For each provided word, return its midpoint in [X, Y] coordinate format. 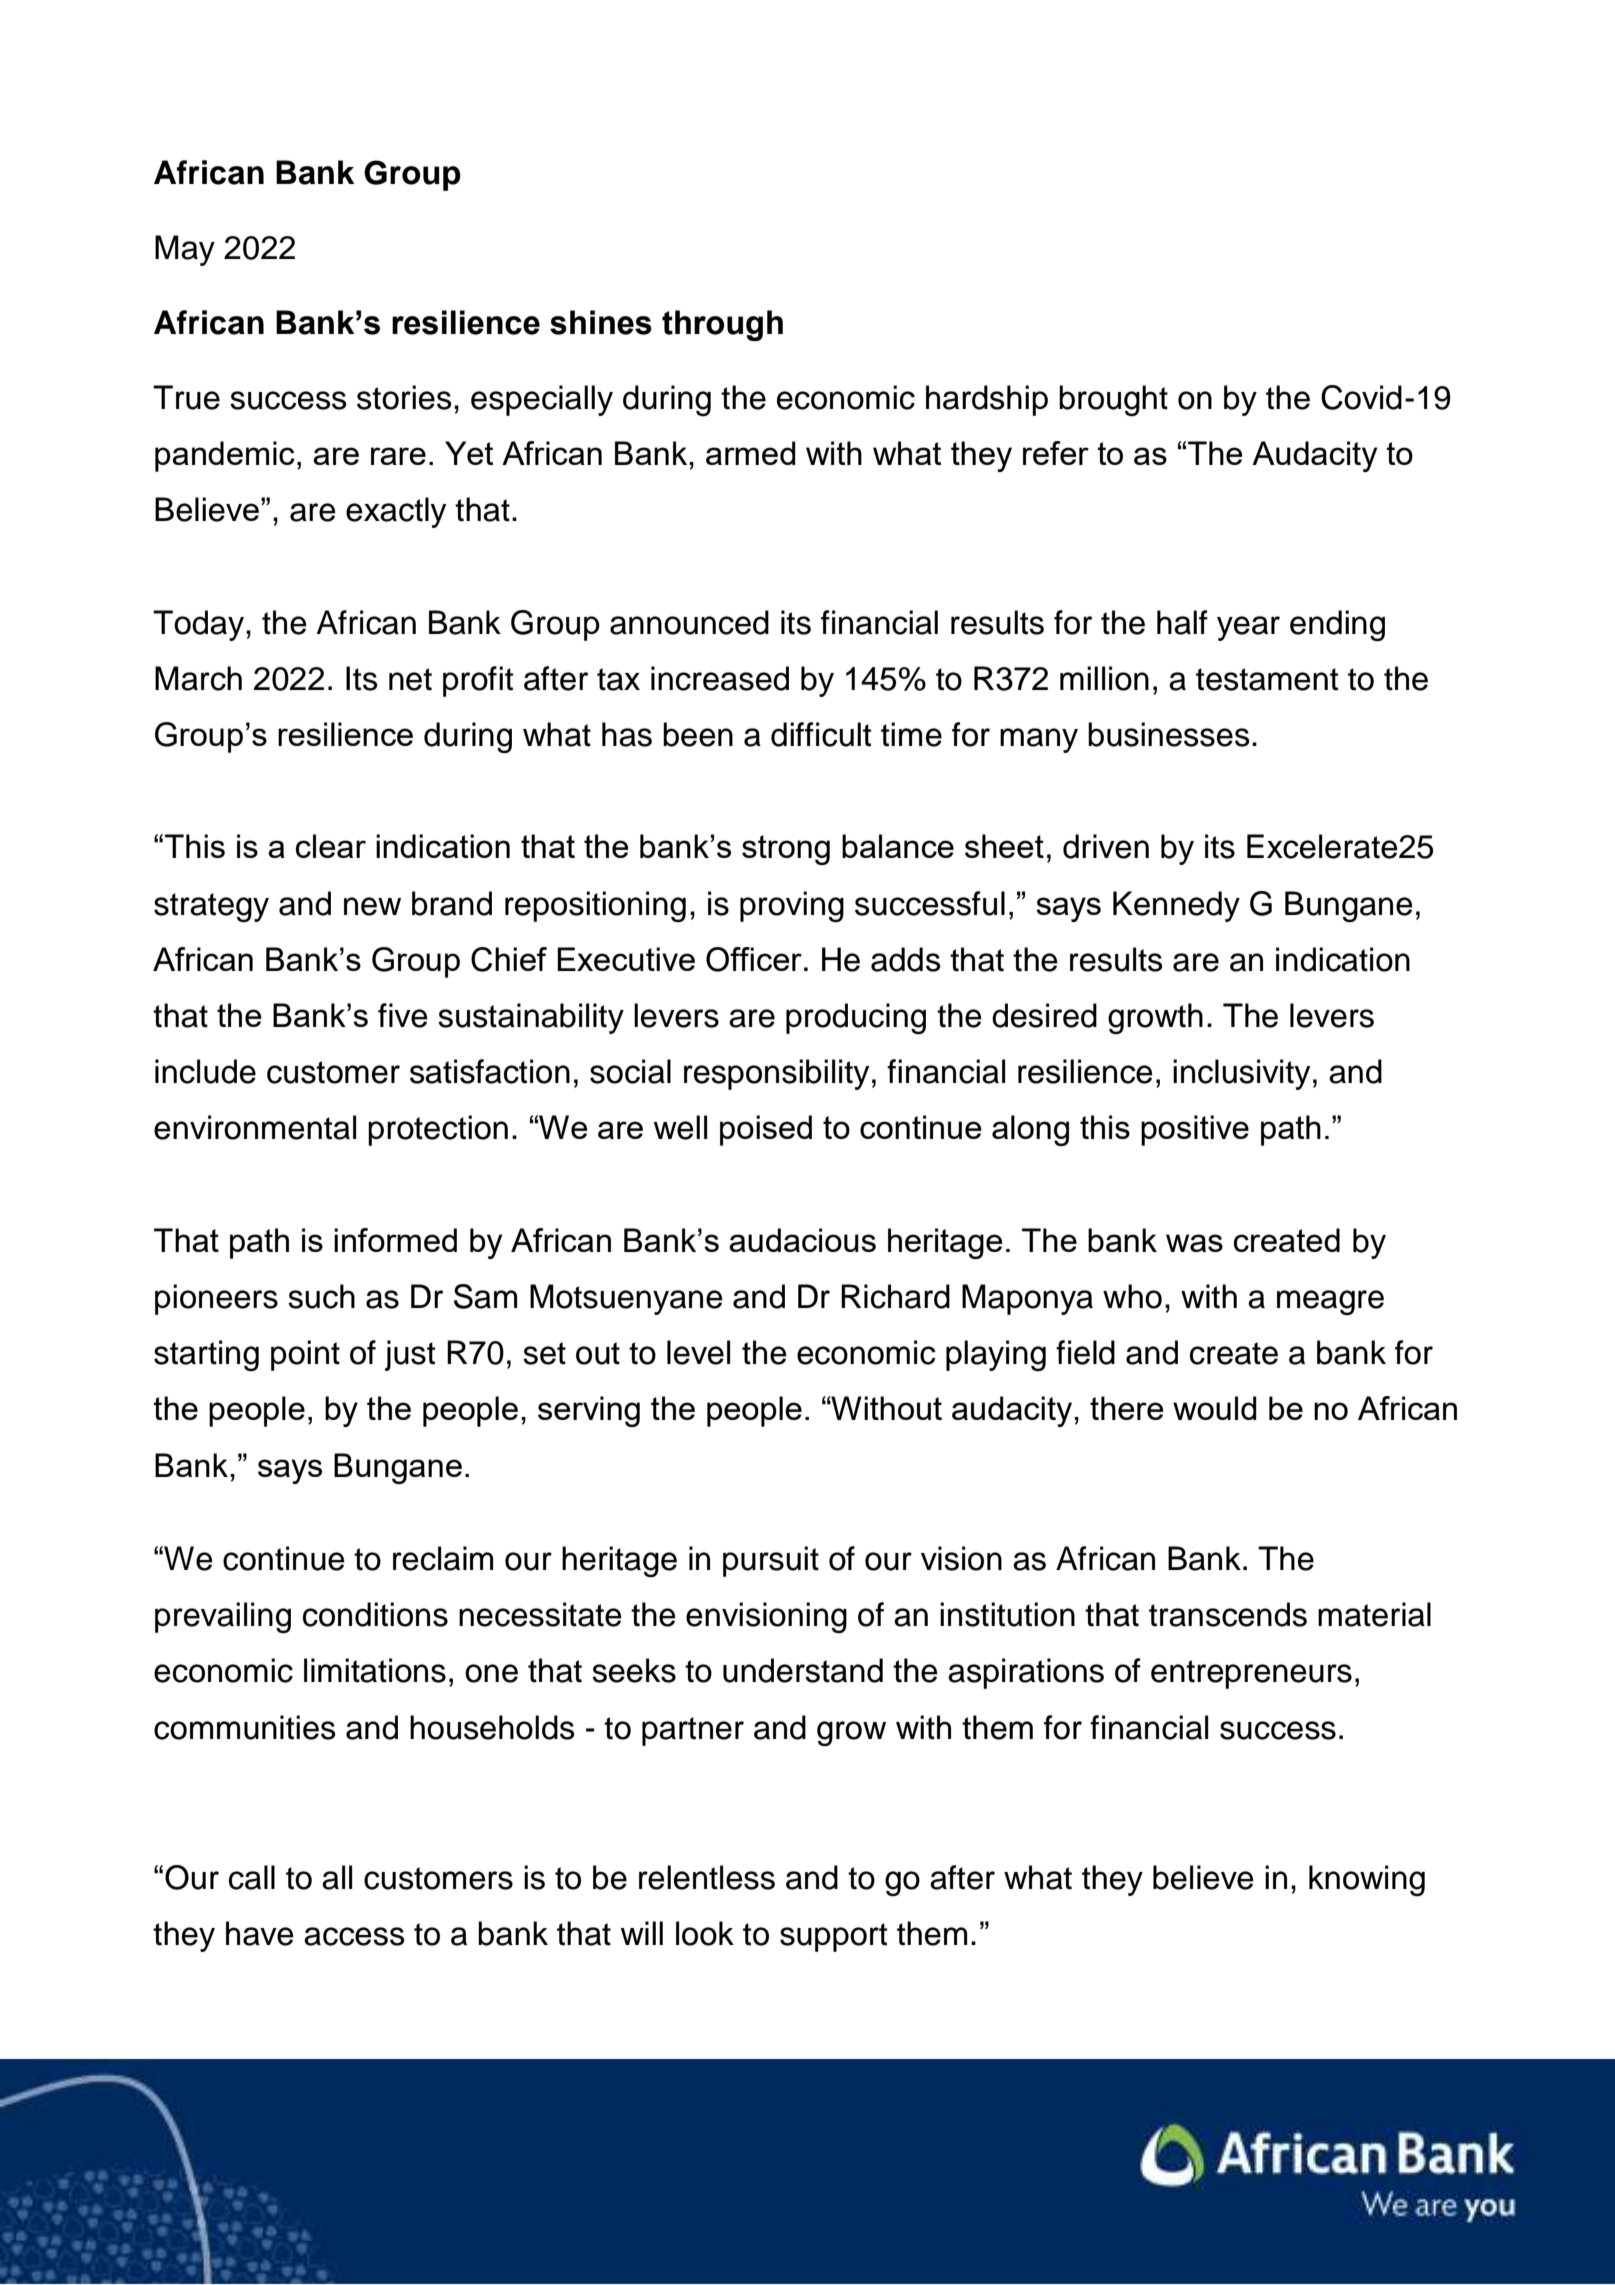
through [722, 325]
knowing [1367, 1880]
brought [1113, 400]
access [354, 1936]
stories [404, 397]
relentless [707, 1877]
